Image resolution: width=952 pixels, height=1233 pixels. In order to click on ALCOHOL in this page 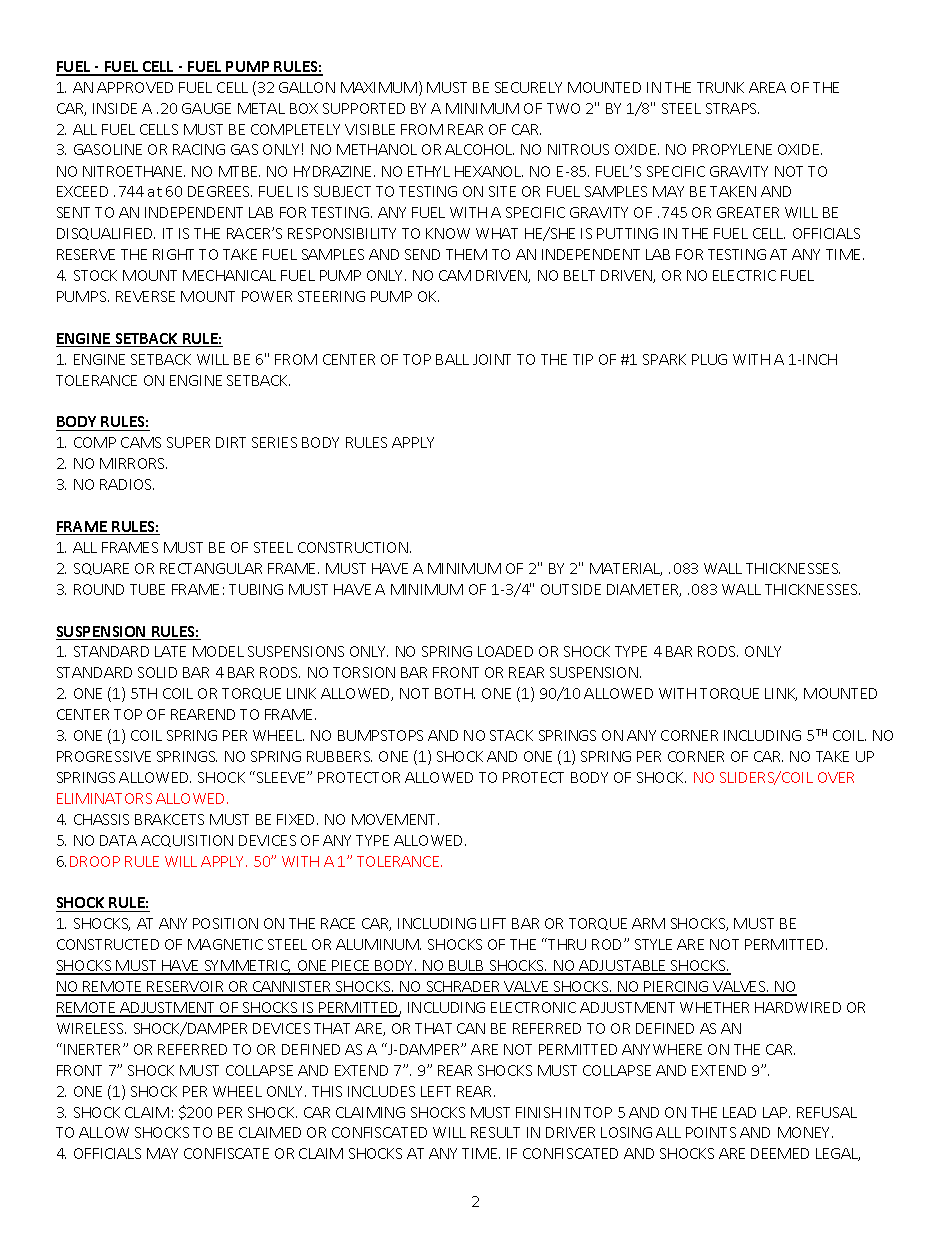, I will do `click(479, 149)`.
